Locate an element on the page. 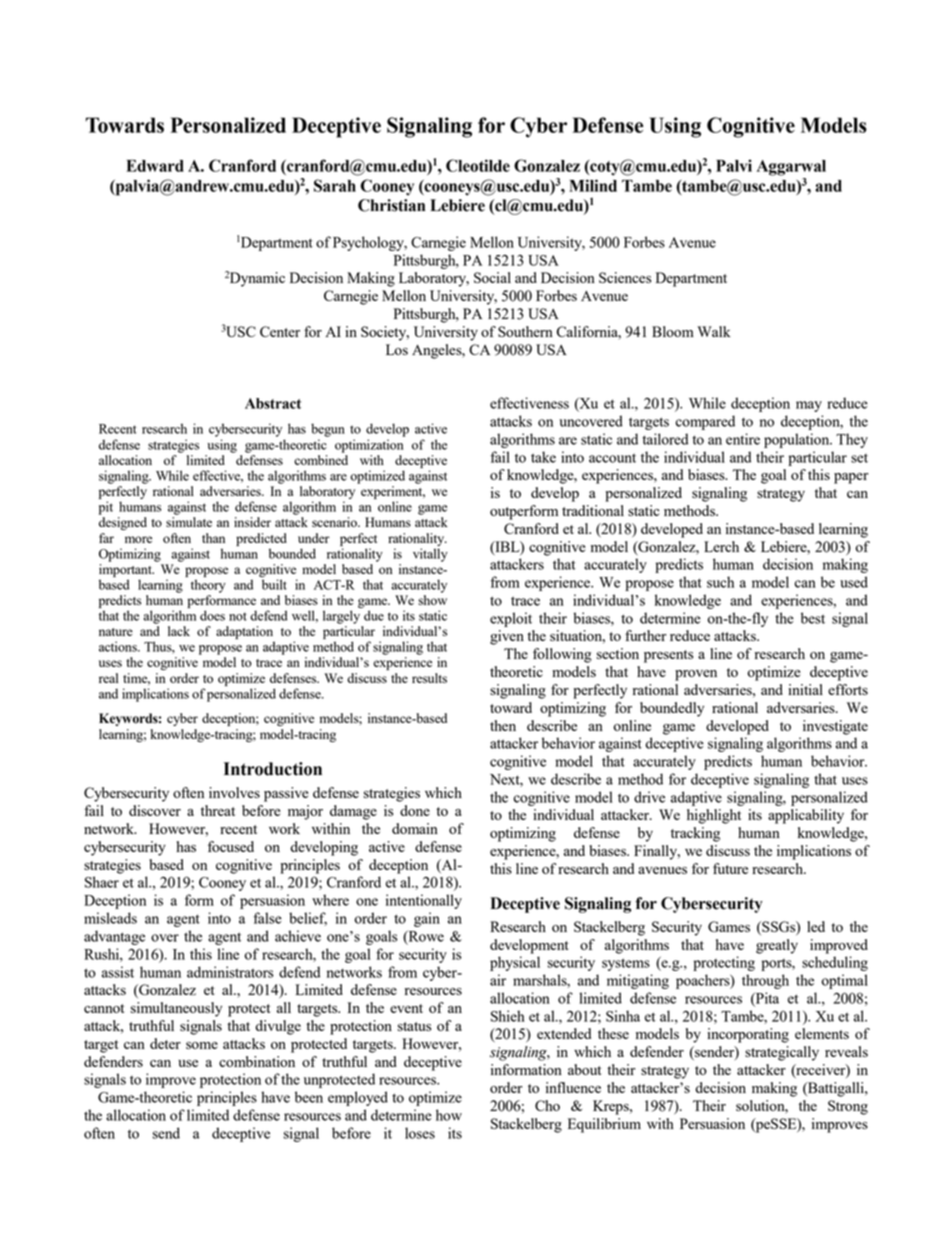  Introduction is located at coordinates (273, 769).
